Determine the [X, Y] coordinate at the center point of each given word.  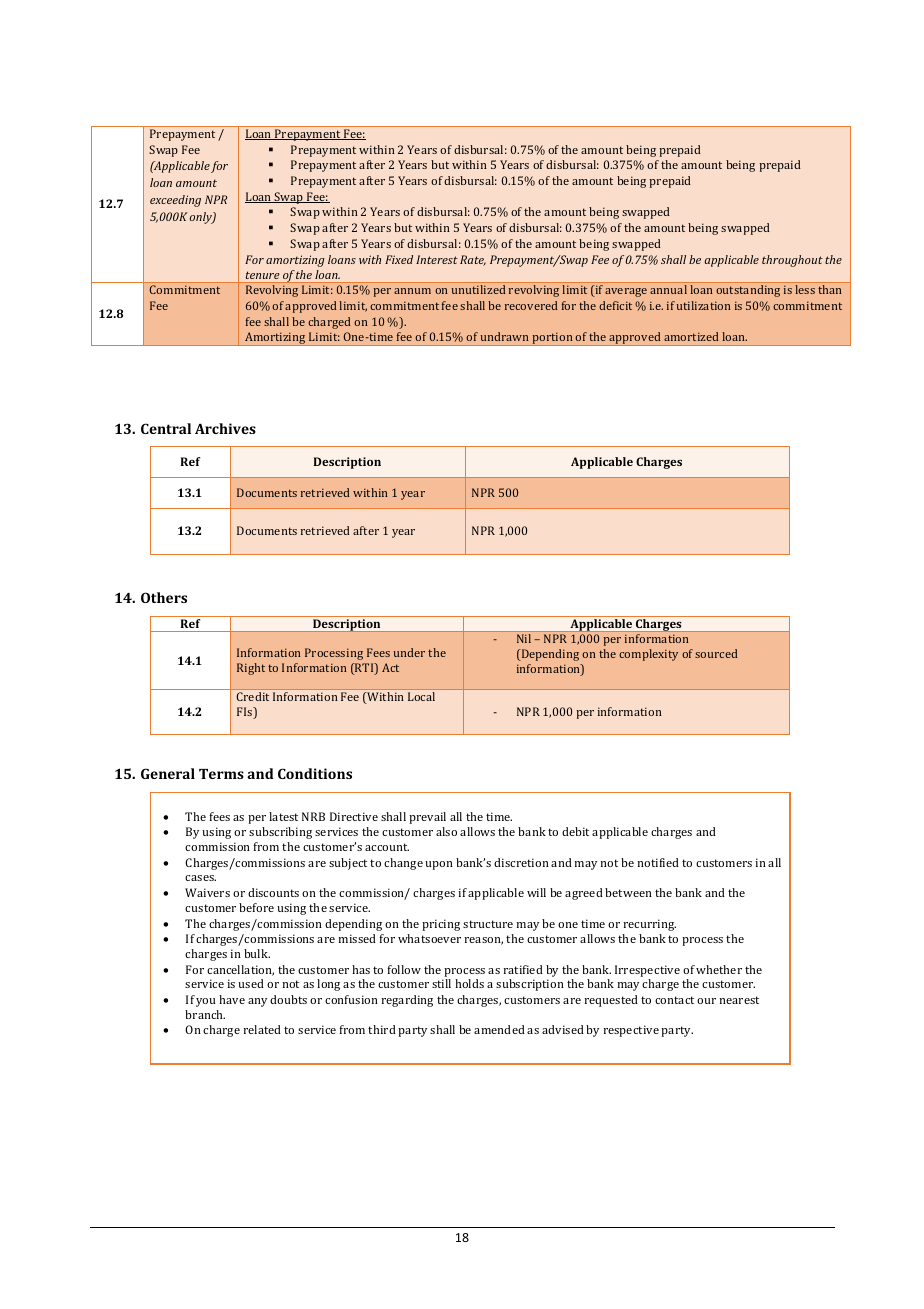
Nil [524, 638]
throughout [792, 261]
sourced [716, 653]
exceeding [175, 201]
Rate [473, 260]
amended [499, 1029]
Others [164, 597]
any [257, 1002]
